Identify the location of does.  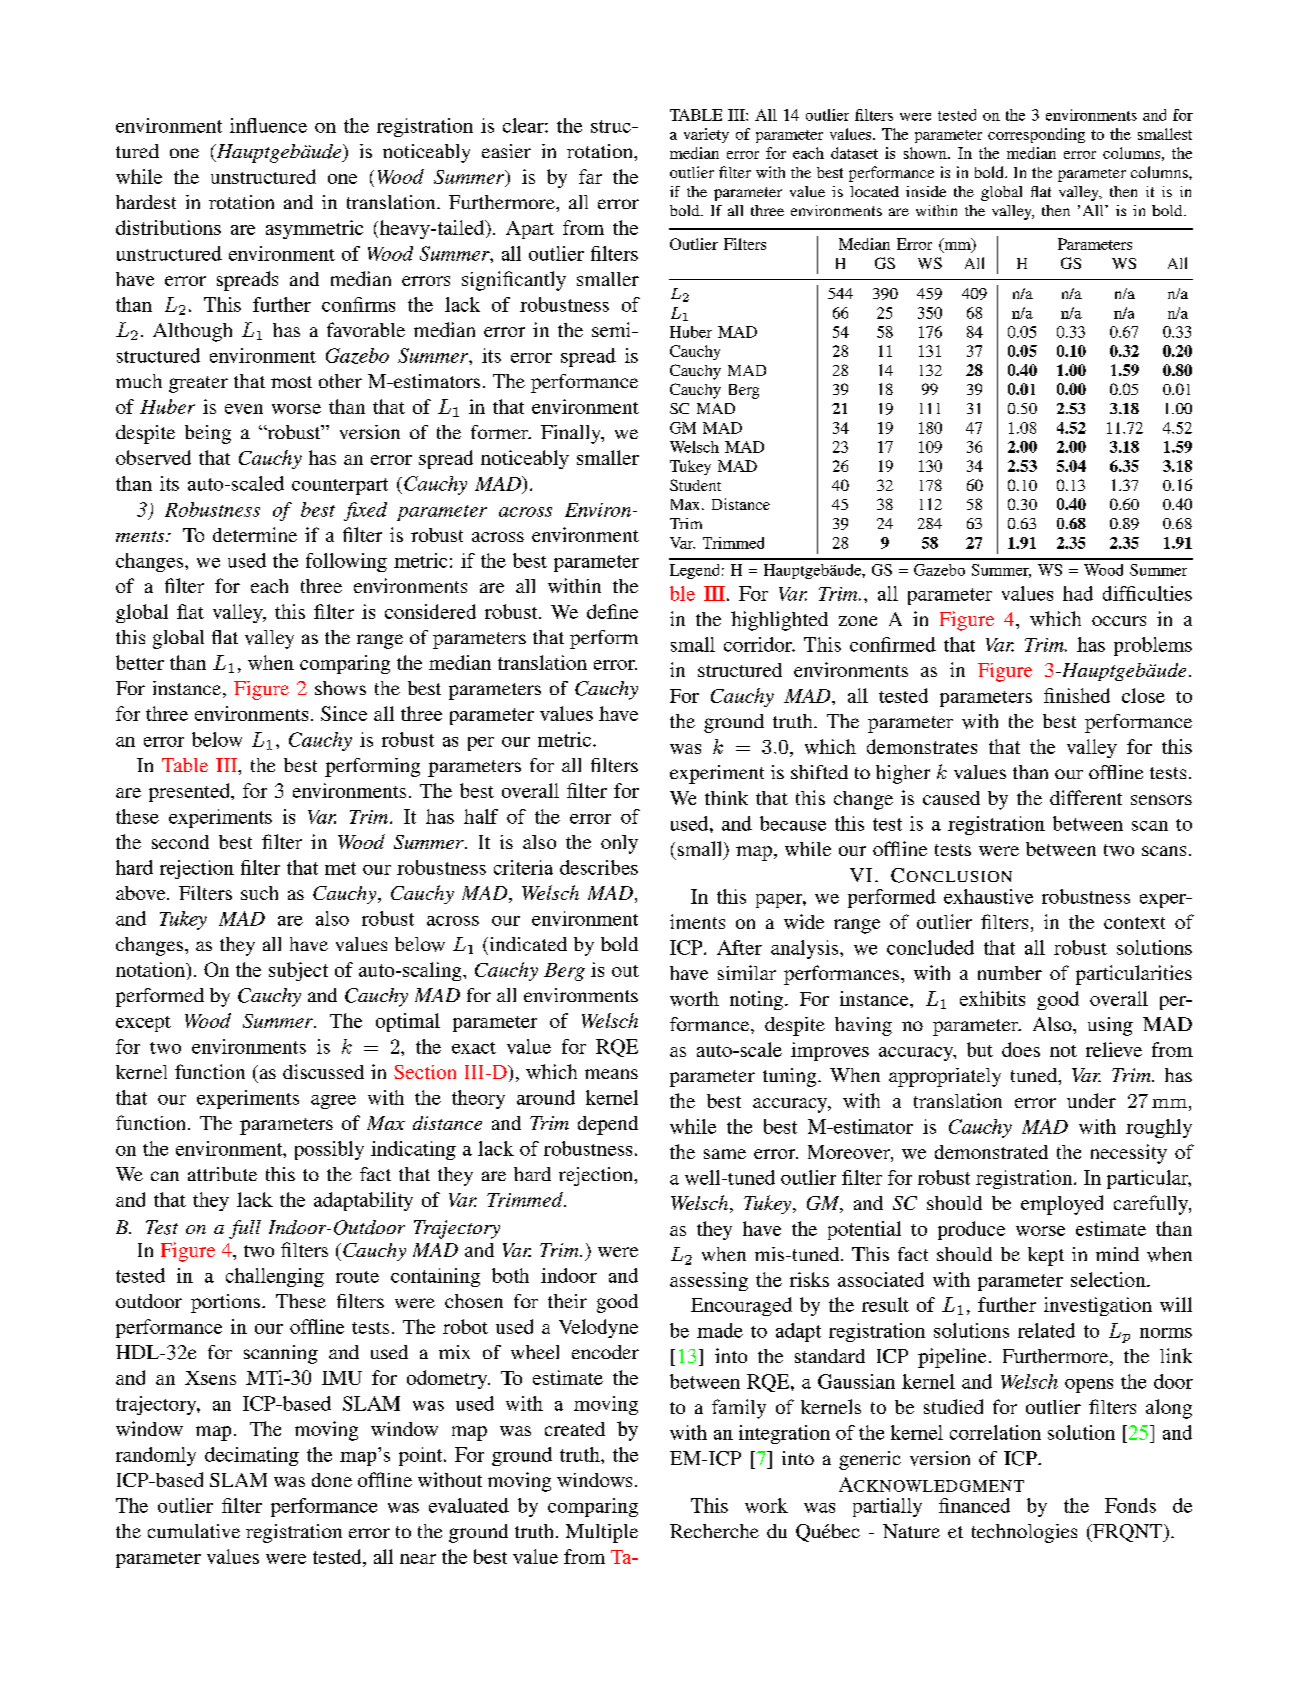
(1021, 1049).
